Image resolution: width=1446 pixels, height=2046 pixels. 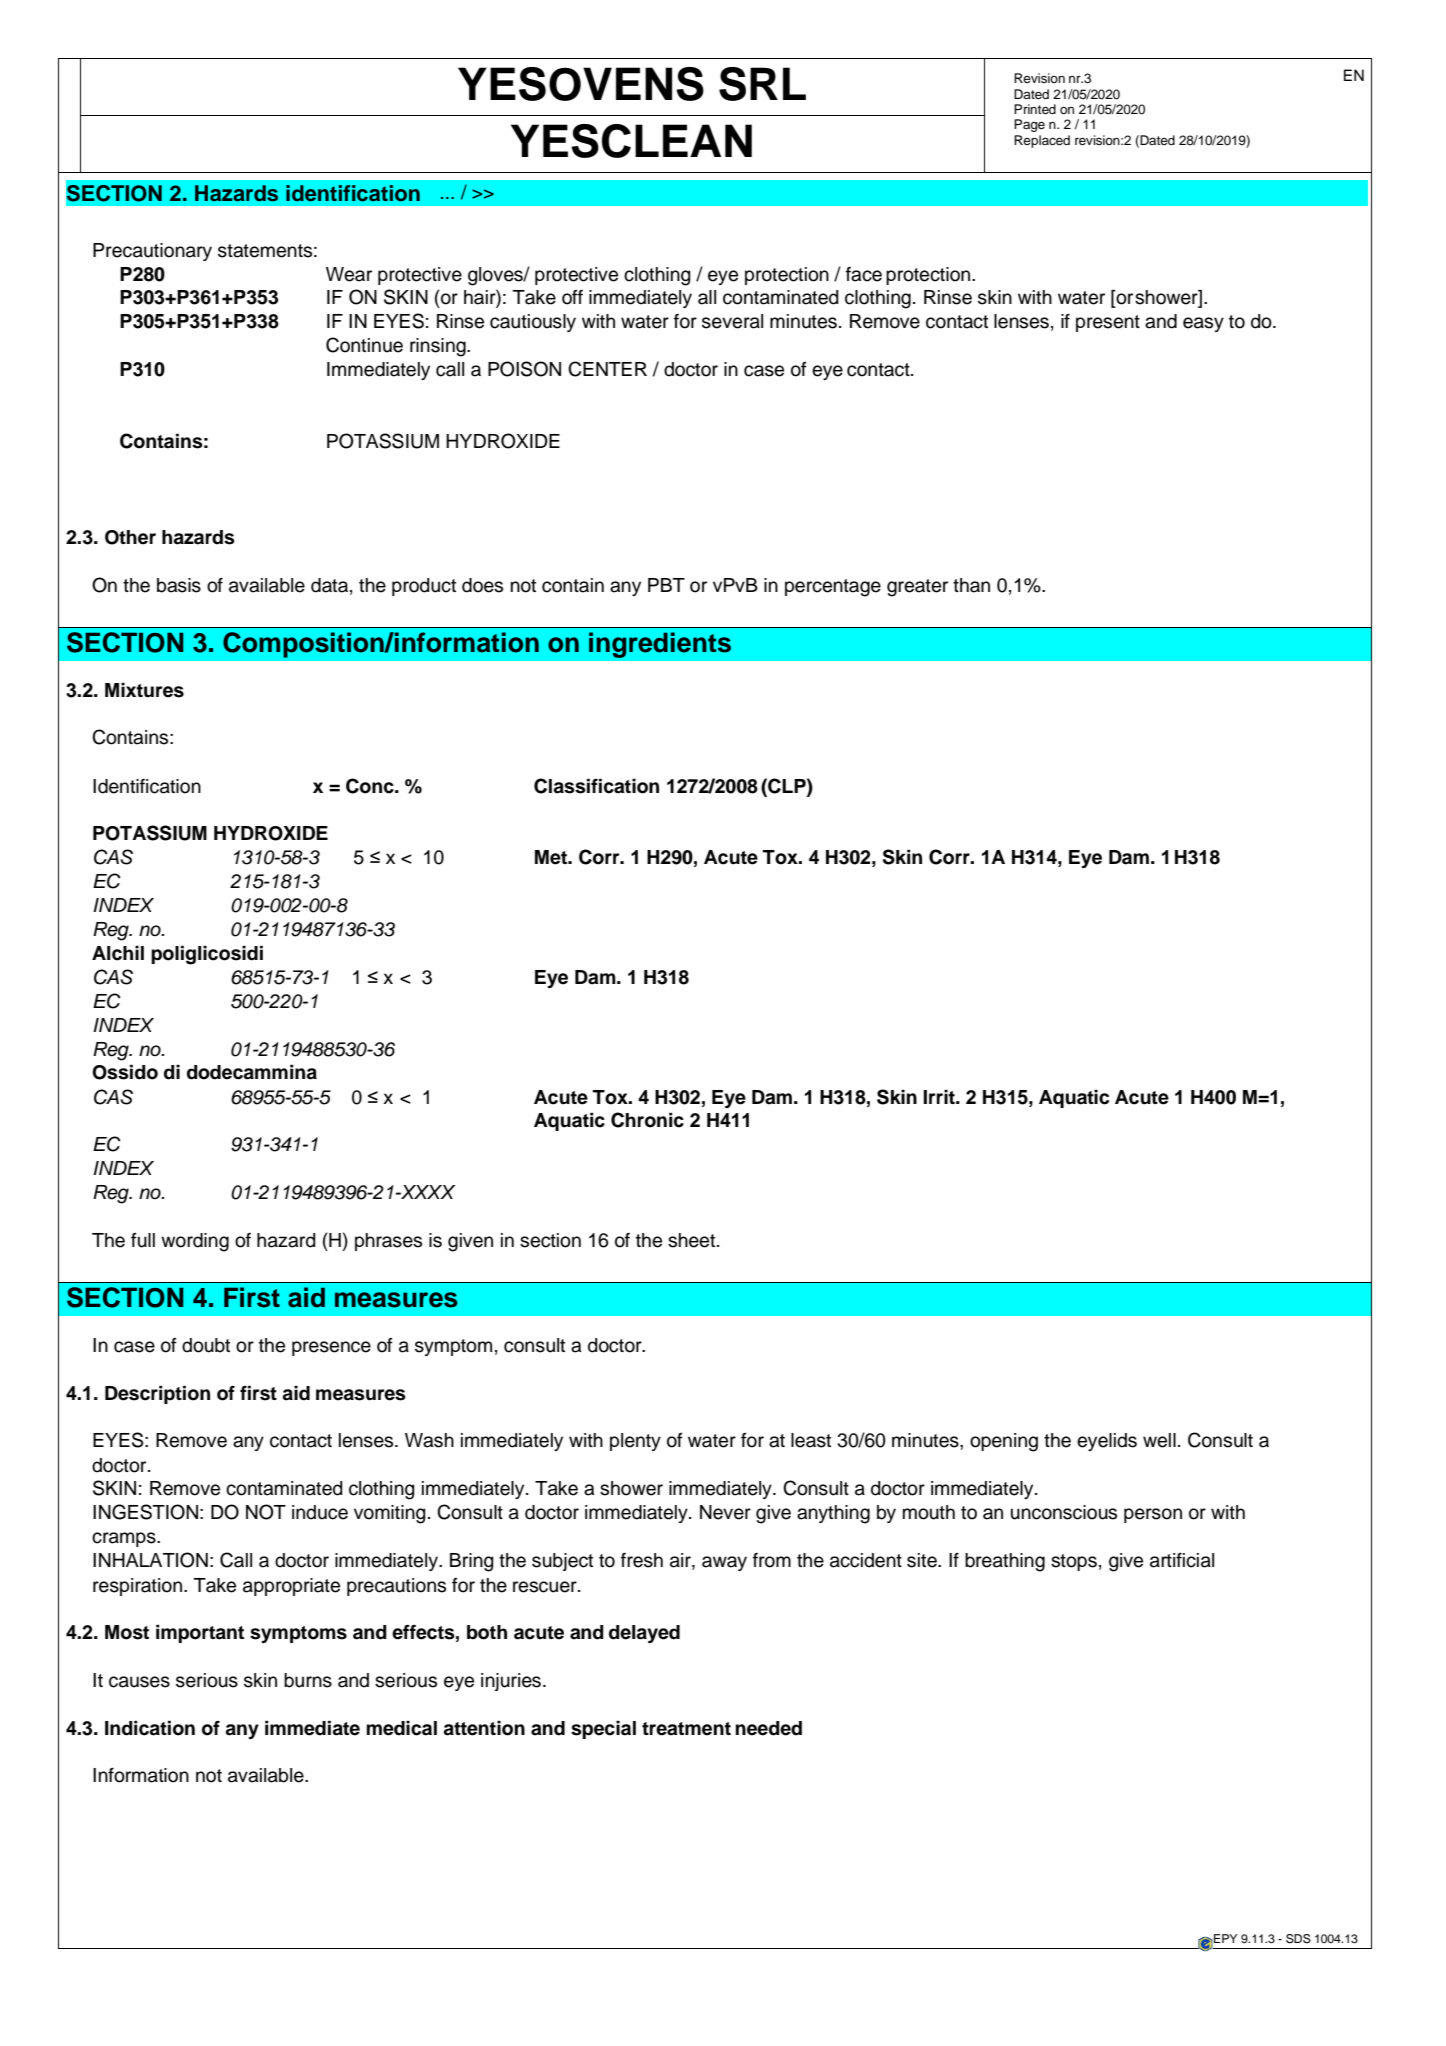 What do you see at coordinates (762, 84) in the screenshot?
I see `SRL` at bounding box center [762, 84].
